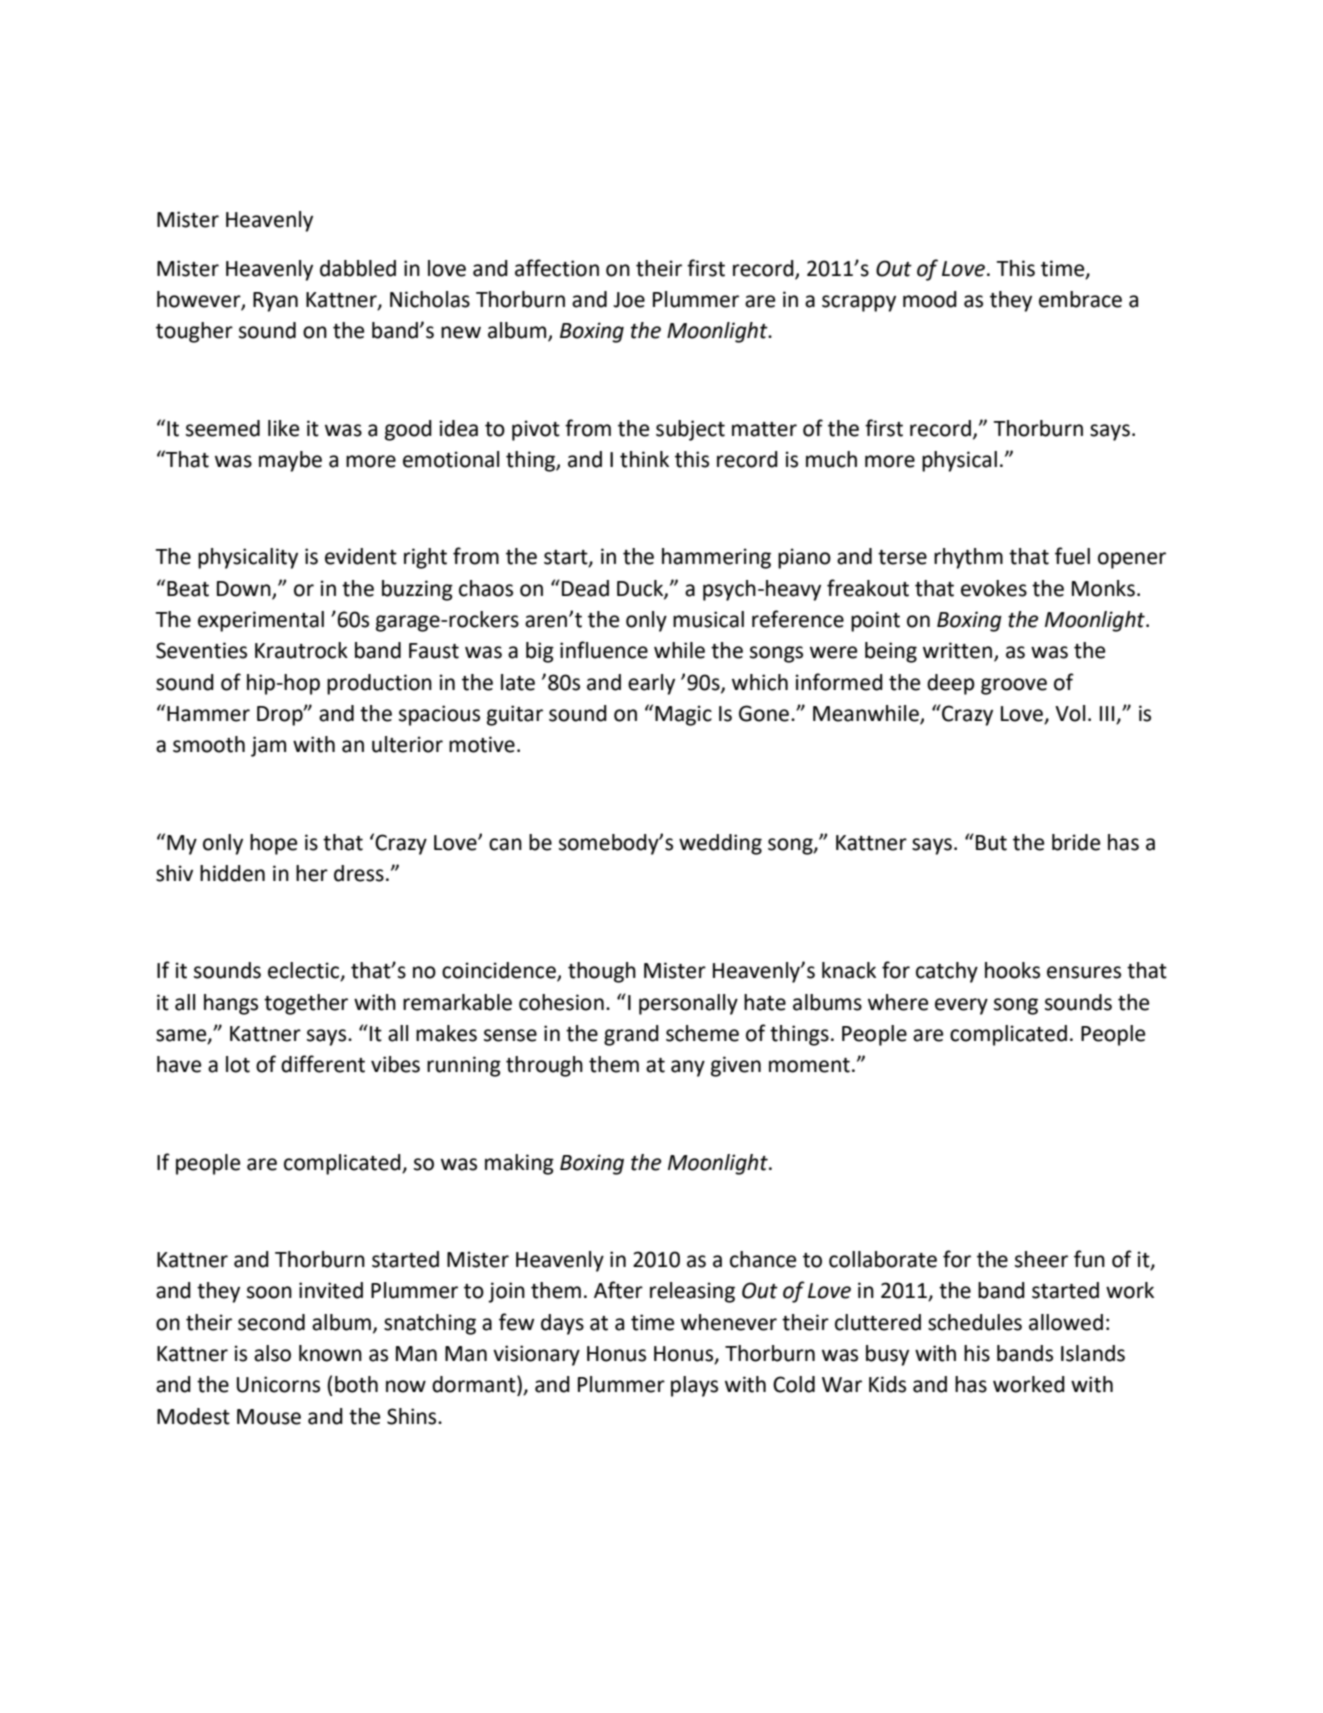  Describe the element at coordinates (994, 588) in the page. I see `evokes` at that location.
